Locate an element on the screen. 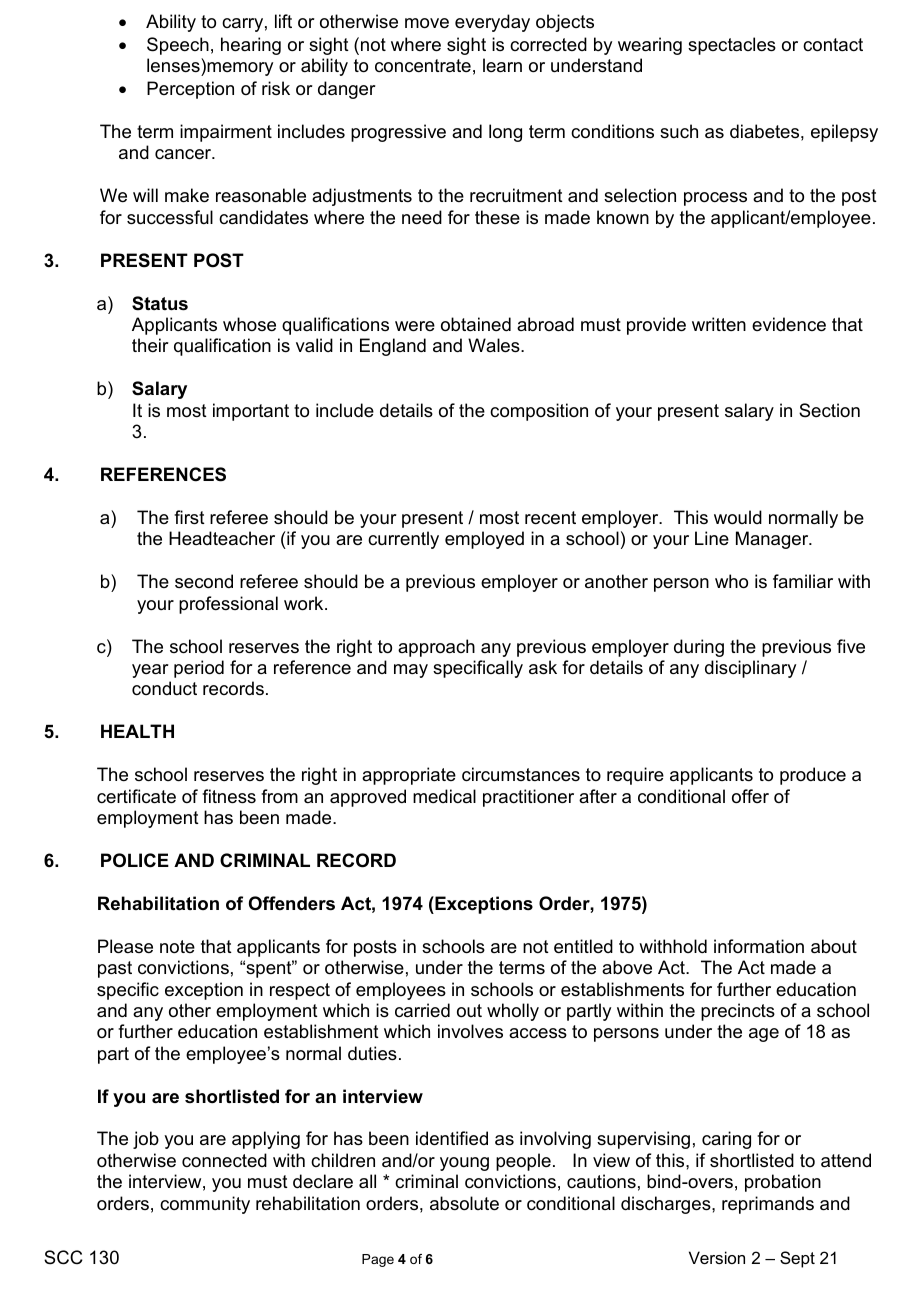 The height and width of the screenshot is (1308, 924). community is located at coordinates (205, 1205).
